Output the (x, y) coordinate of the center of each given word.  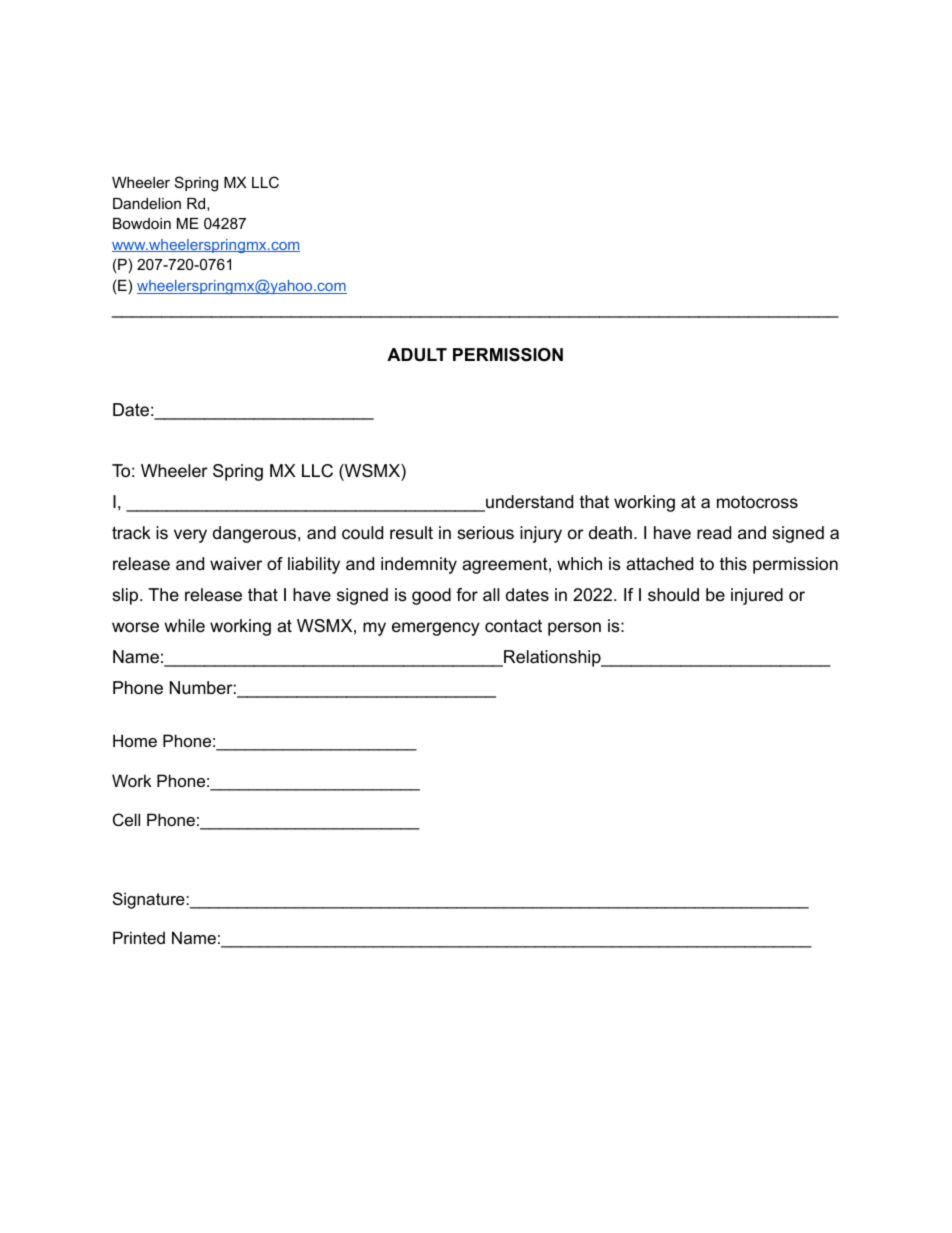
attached (659, 564)
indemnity (419, 565)
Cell (126, 819)
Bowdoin (142, 223)
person (574, 629)
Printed (139, 937)
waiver (236, 563)
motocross (757, 502)
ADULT (417, 354)
